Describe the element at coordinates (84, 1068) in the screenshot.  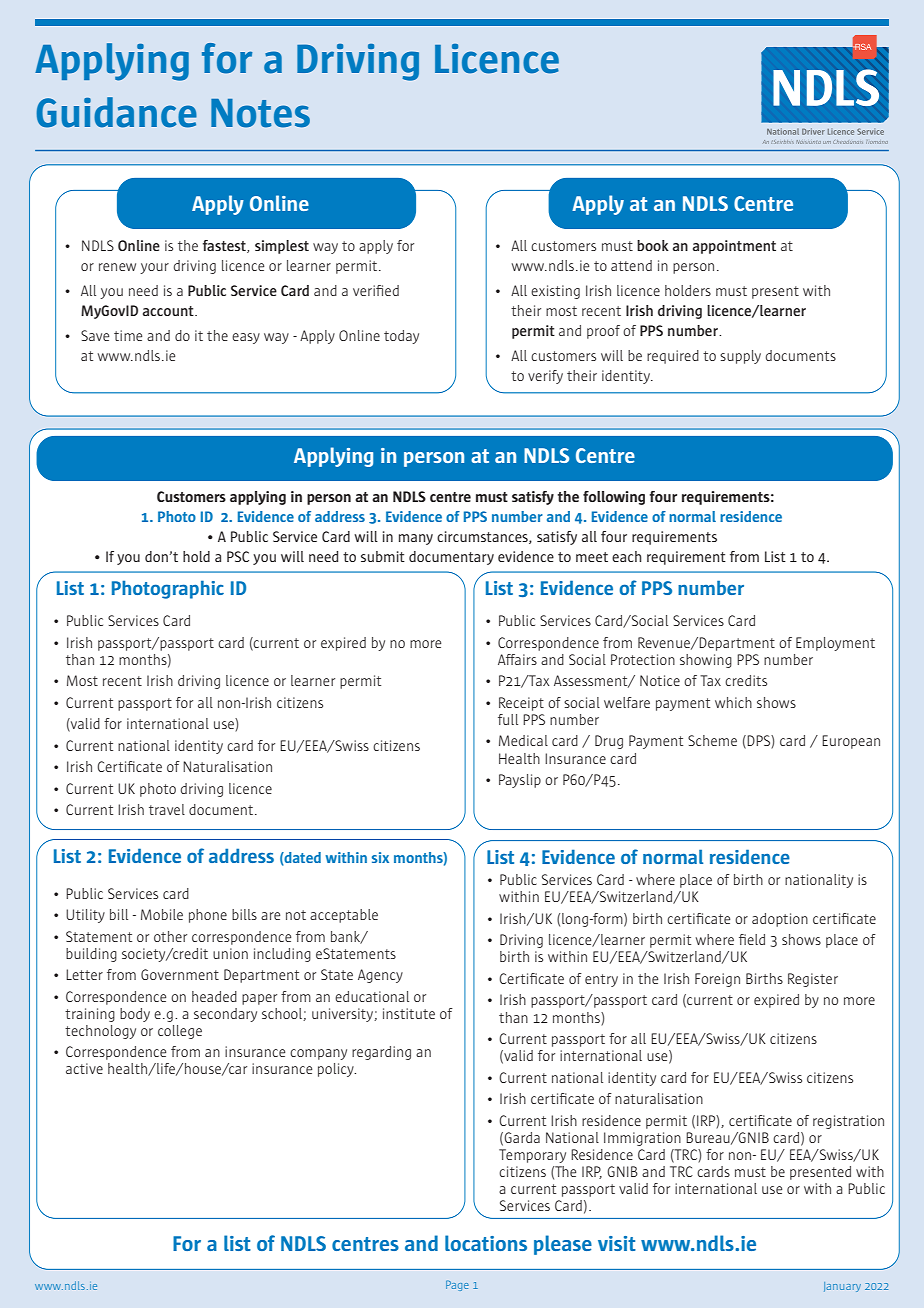
I see `active` at that location.
